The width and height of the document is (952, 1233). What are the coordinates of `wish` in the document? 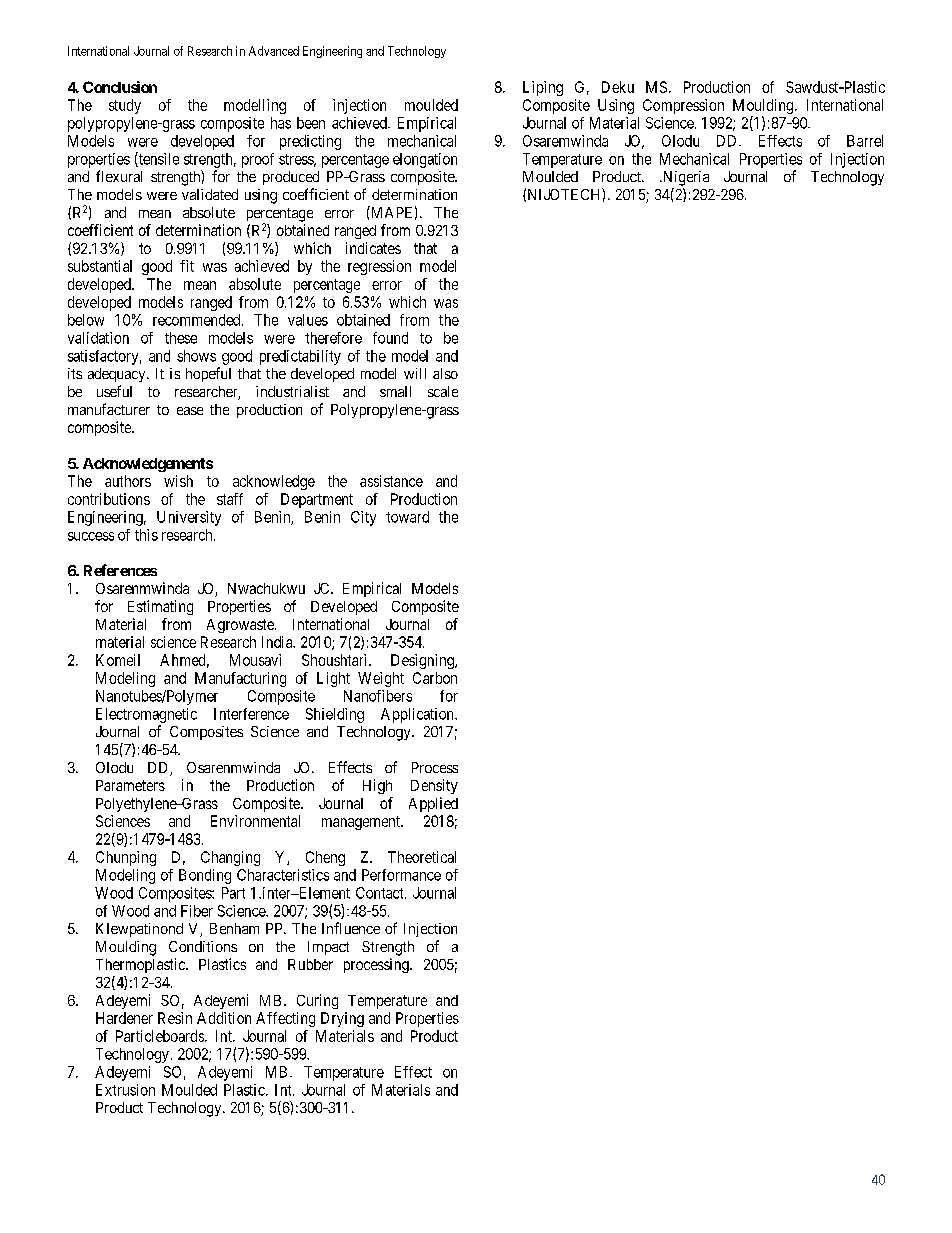 It's located at (178, 481).
